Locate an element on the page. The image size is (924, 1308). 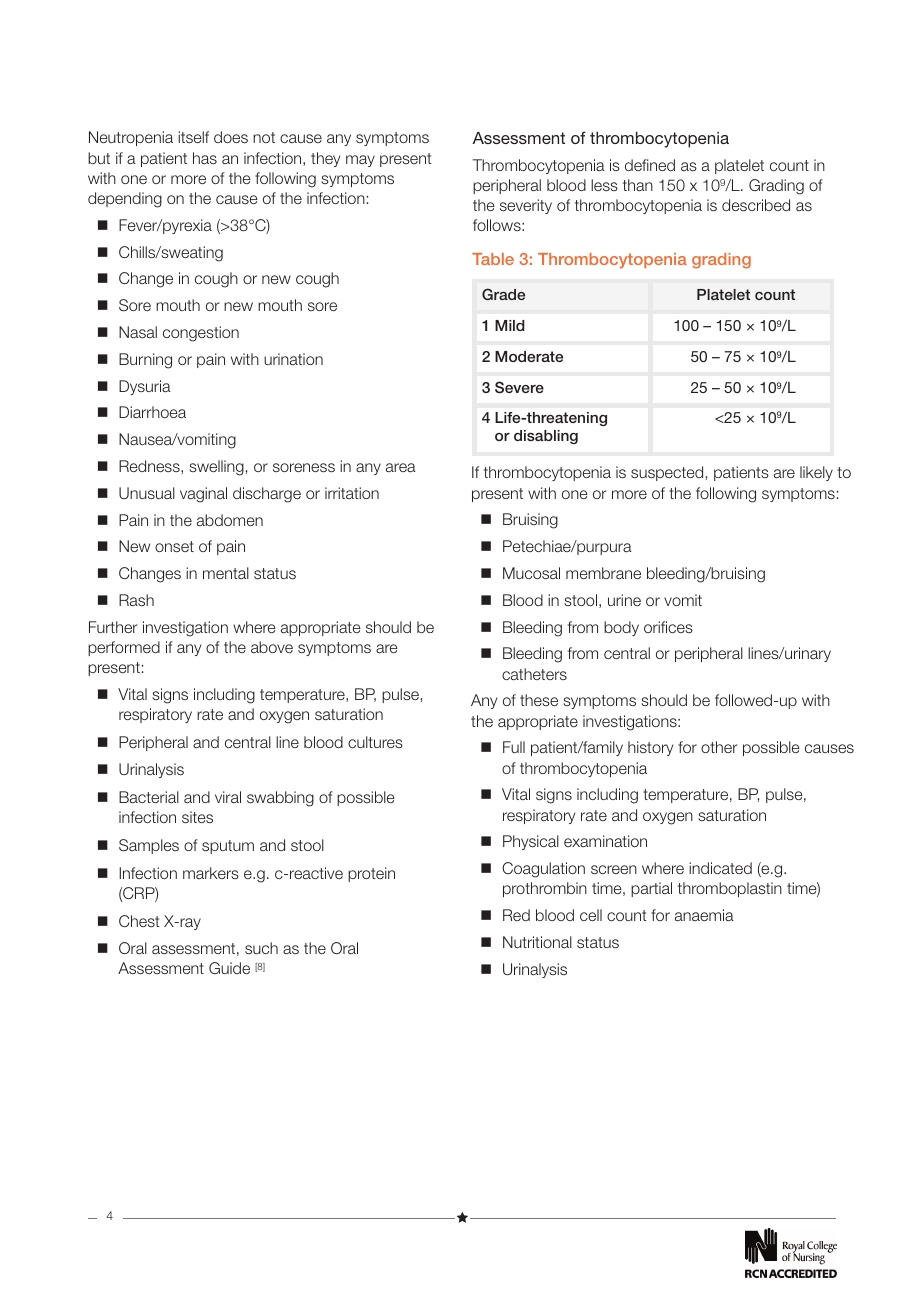
Full is located at coordinates (514, 747).
